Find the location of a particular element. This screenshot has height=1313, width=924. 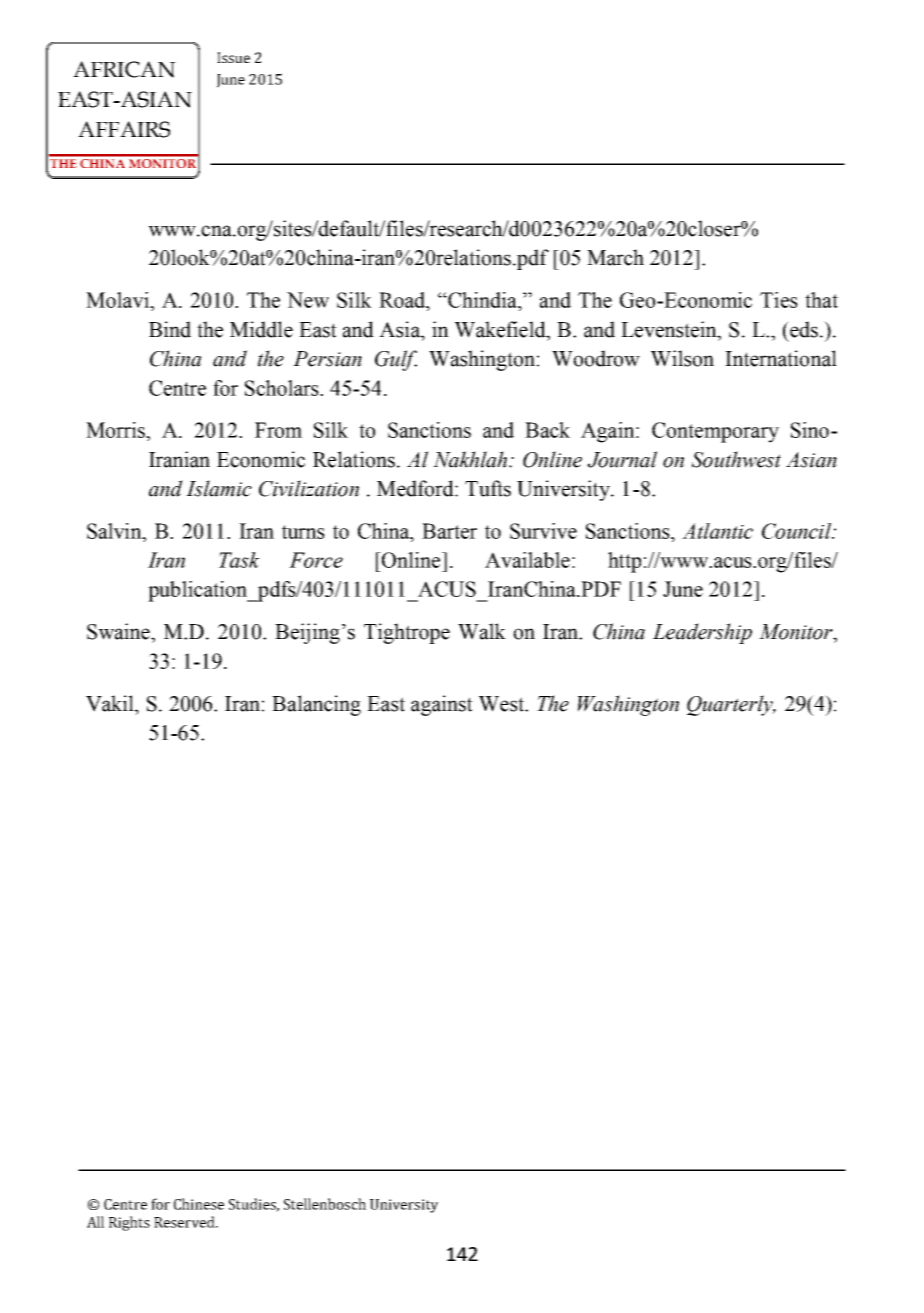

Balancing is located at coordinates (316, 705).
